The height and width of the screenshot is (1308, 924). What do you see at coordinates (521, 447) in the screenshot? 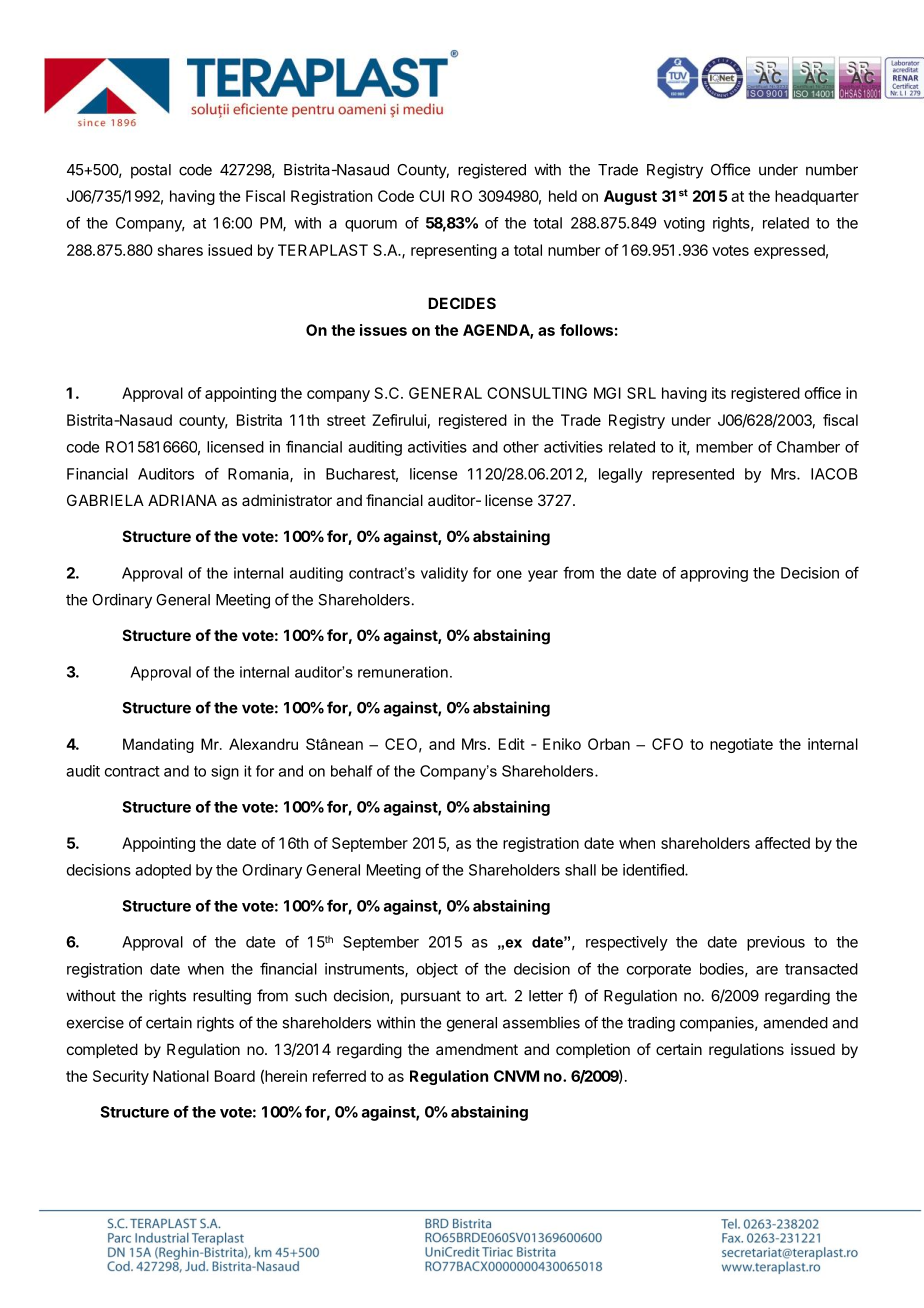
I see `other` at bounding box center [521, 447].
